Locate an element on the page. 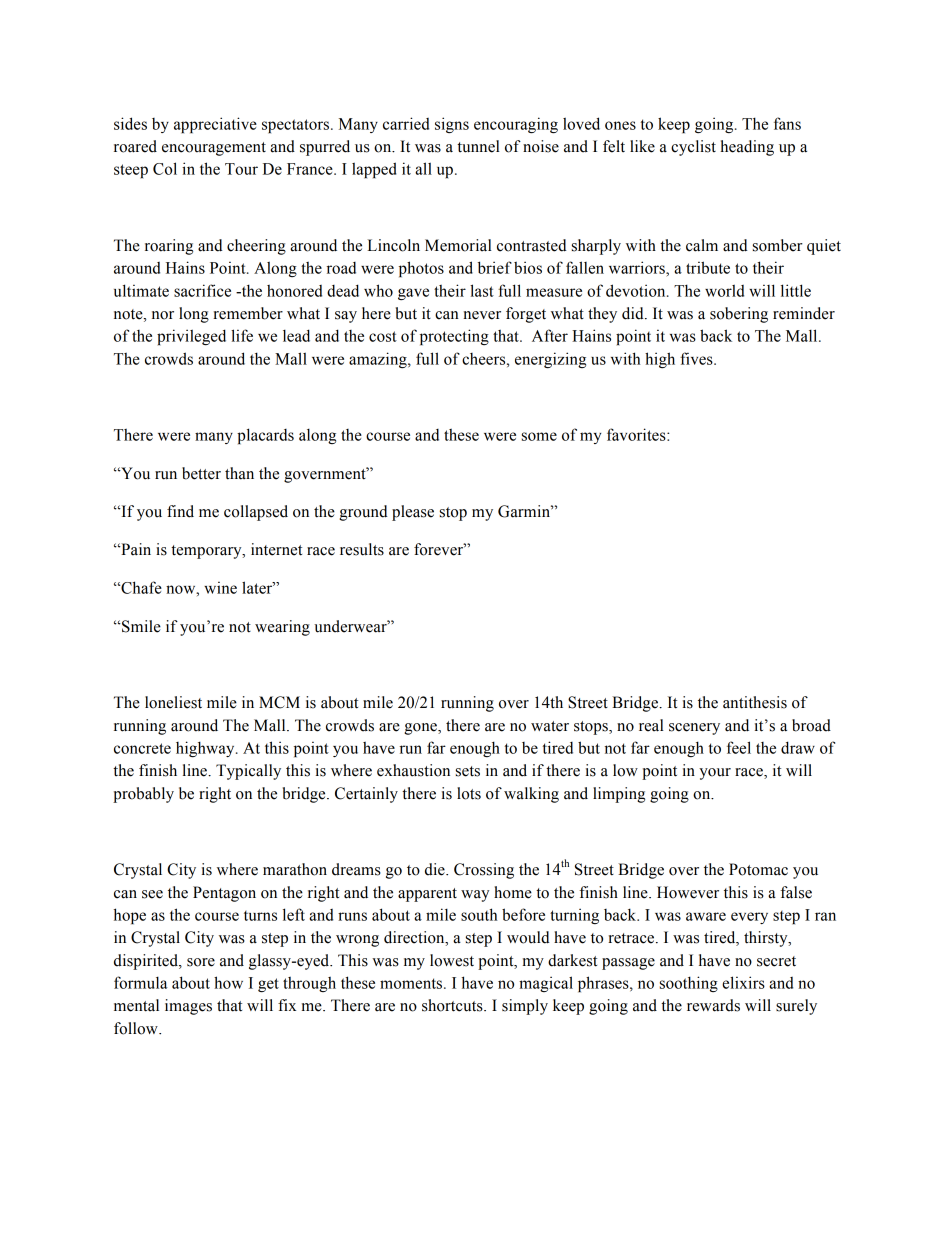  signs is located at coordinates (452, 125).
